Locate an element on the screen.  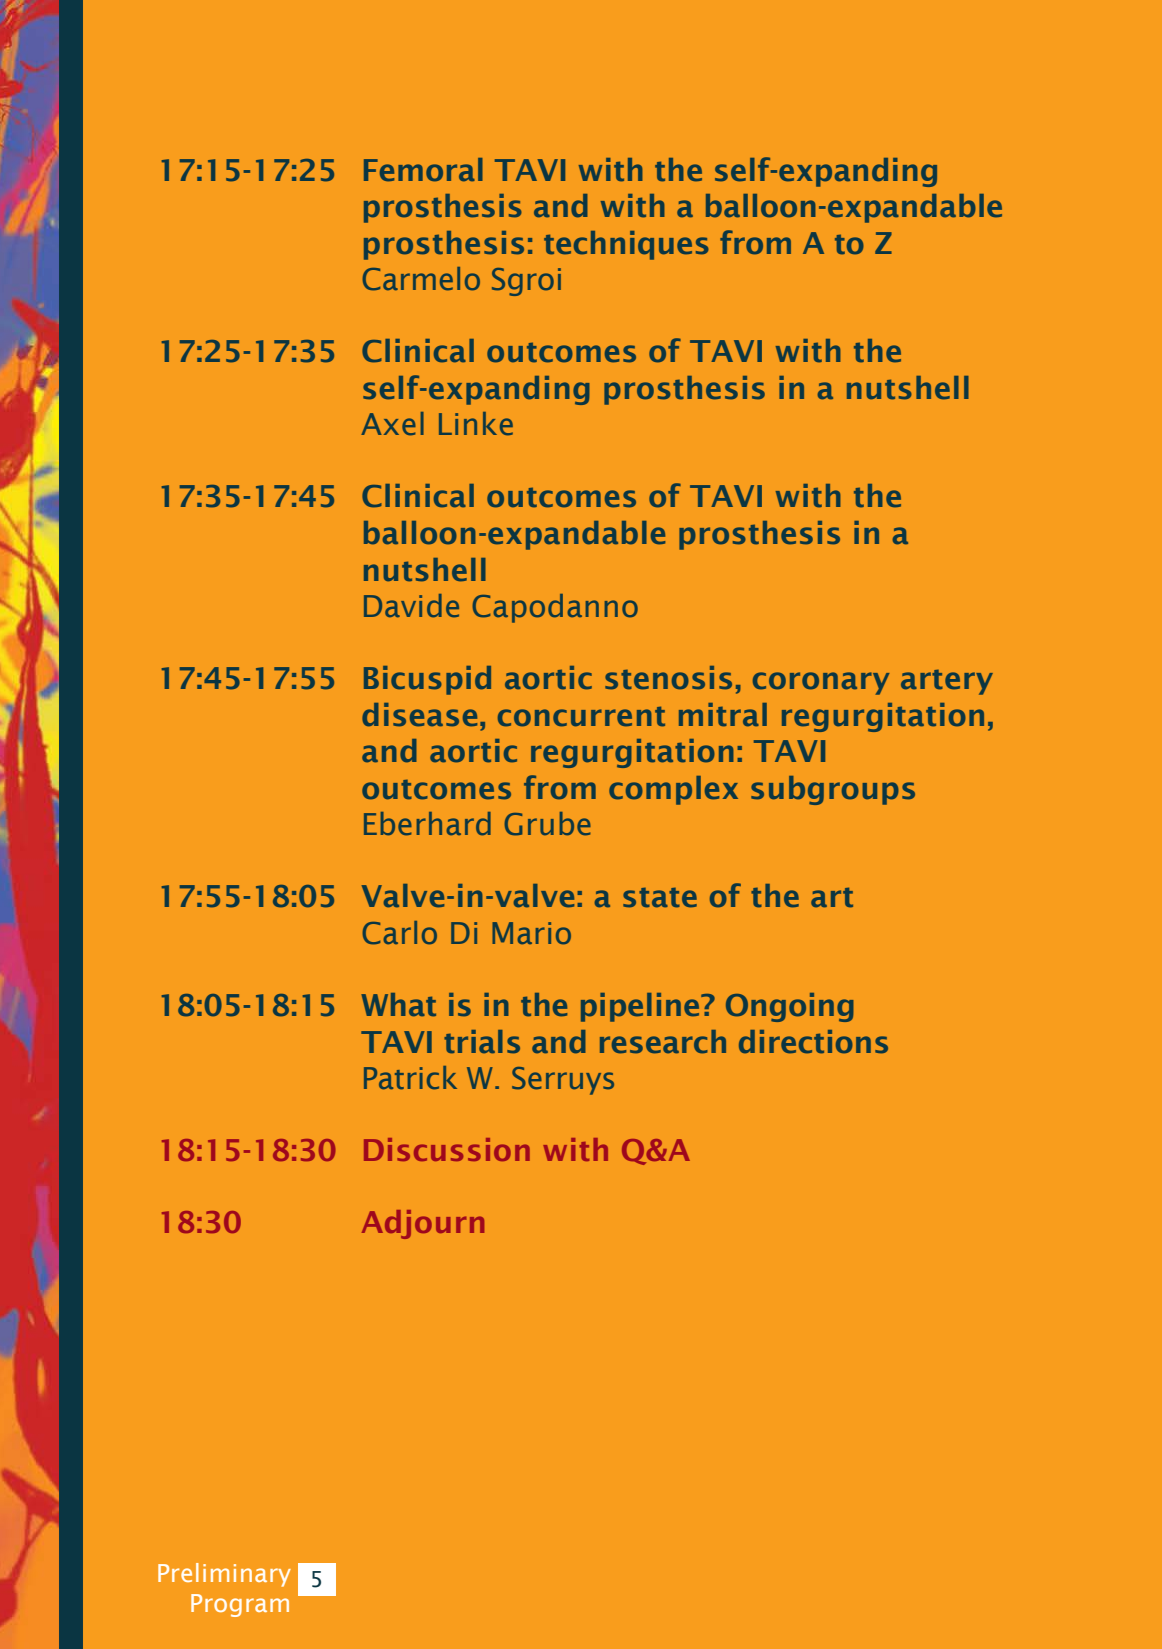
Mario is located at coordinates (531, 933).
